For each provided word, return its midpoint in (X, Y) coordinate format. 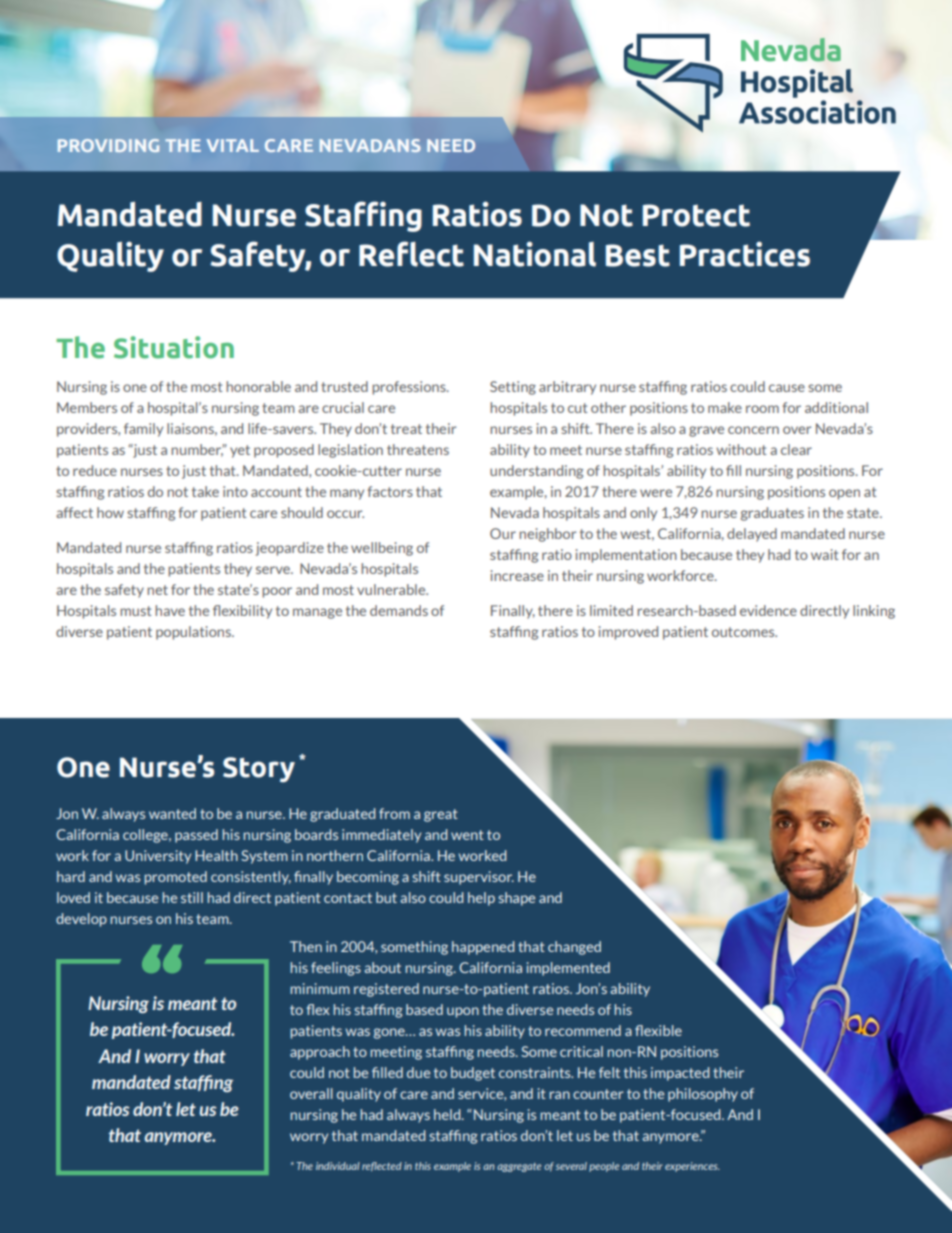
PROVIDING (108, 145)
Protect (696, 215)
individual (338, 1166)
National (535, 254)
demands (399, 610)
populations (194, 633)
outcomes (744, 632)
